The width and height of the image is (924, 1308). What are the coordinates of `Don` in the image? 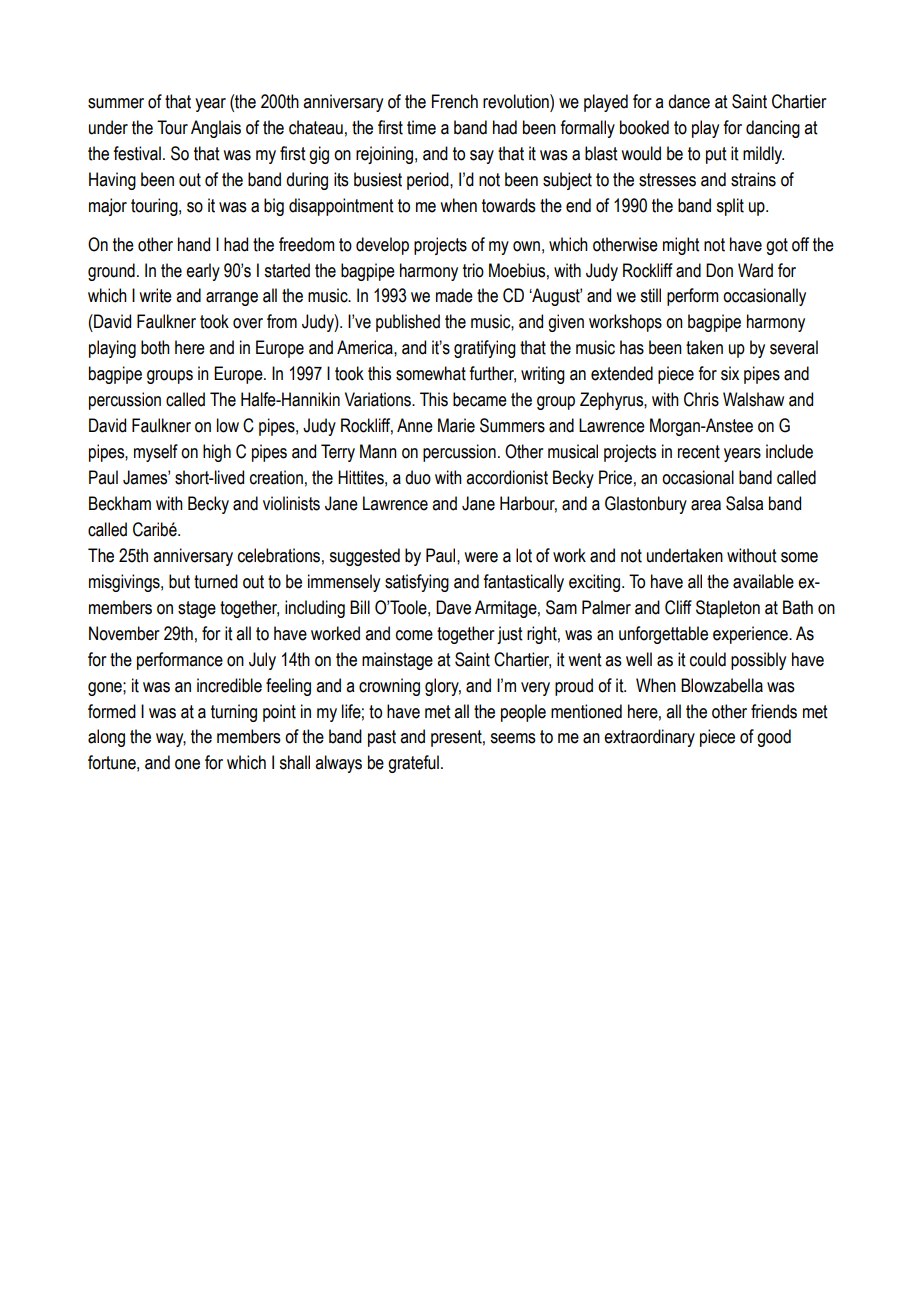 It's located at (719, 270).
